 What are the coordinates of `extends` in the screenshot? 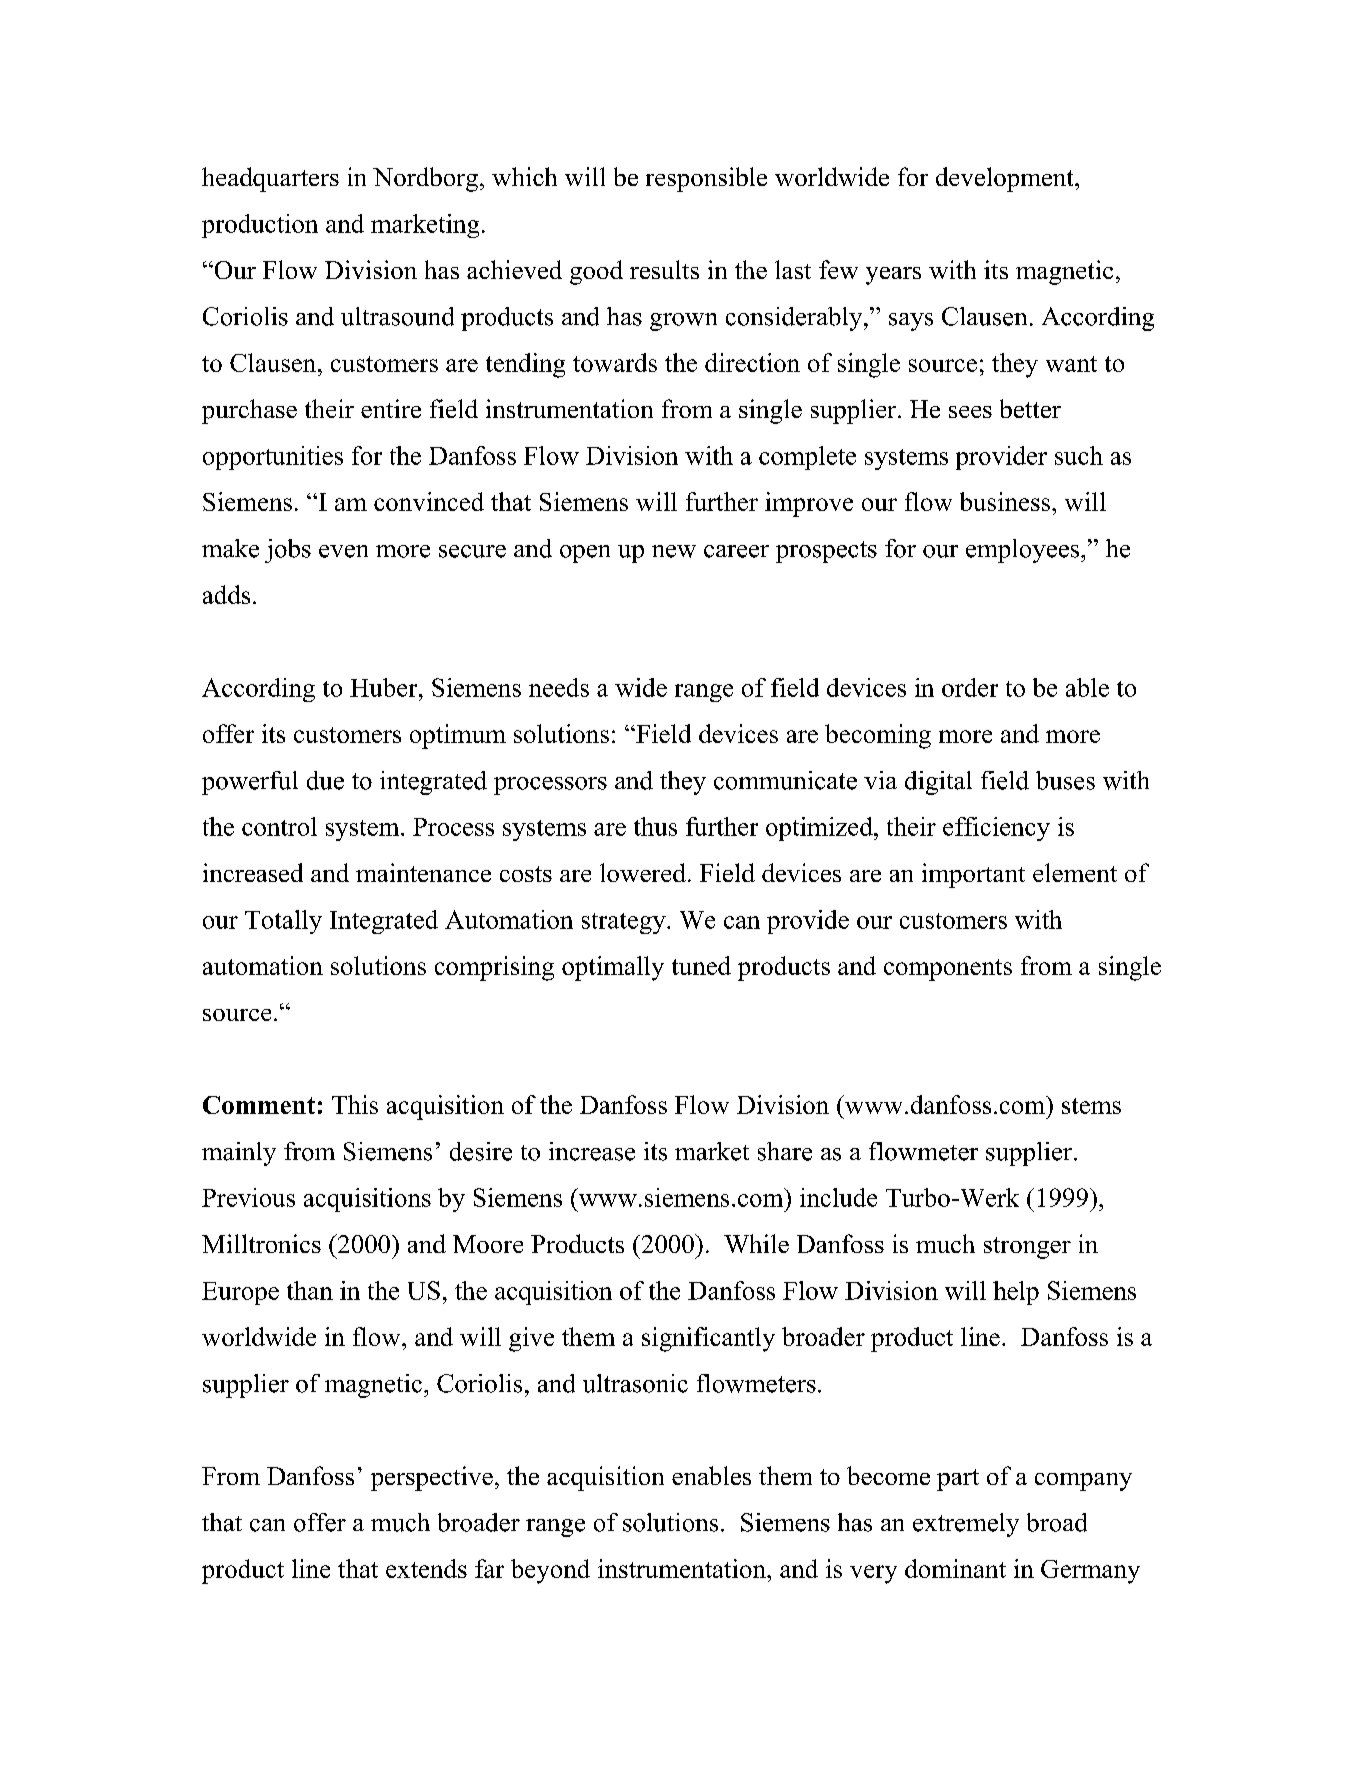 It's located at (426, 1568).
